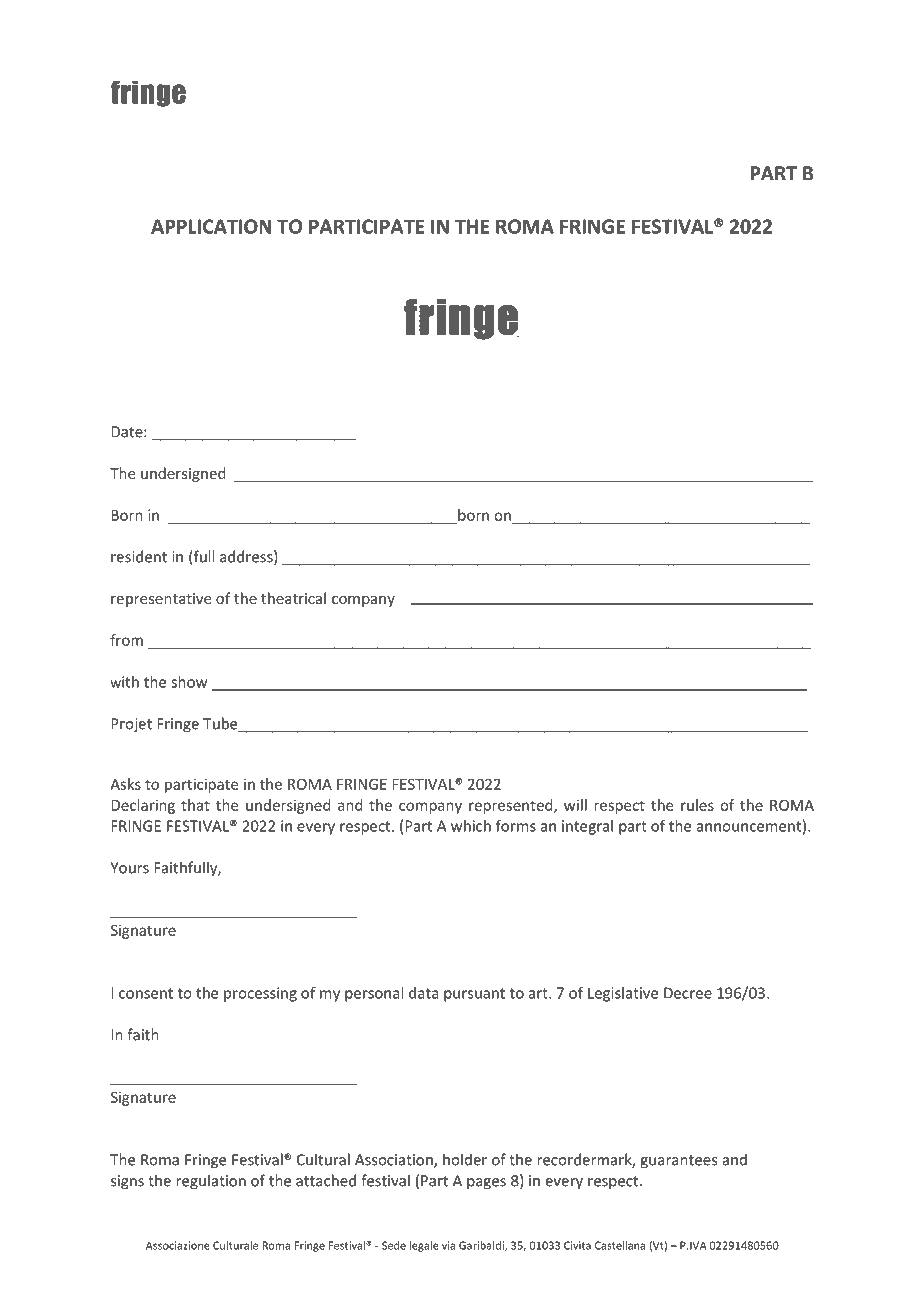 The image size is (924, 1308). Describe the element at coordinates (161, 600) in the screenshot. I see `representative` at that location.
